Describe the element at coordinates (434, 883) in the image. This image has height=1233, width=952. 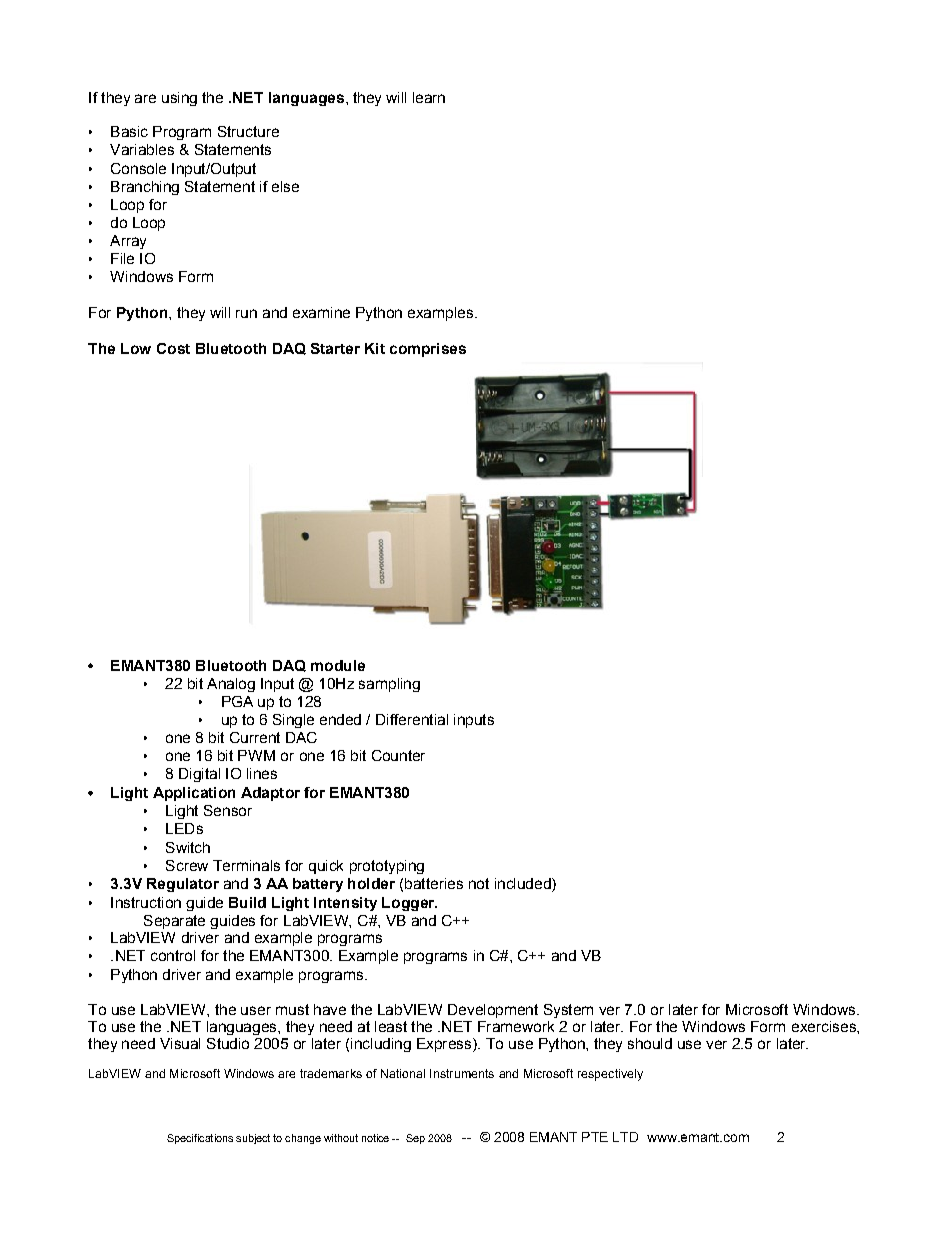
I see `batteries` at that location.
